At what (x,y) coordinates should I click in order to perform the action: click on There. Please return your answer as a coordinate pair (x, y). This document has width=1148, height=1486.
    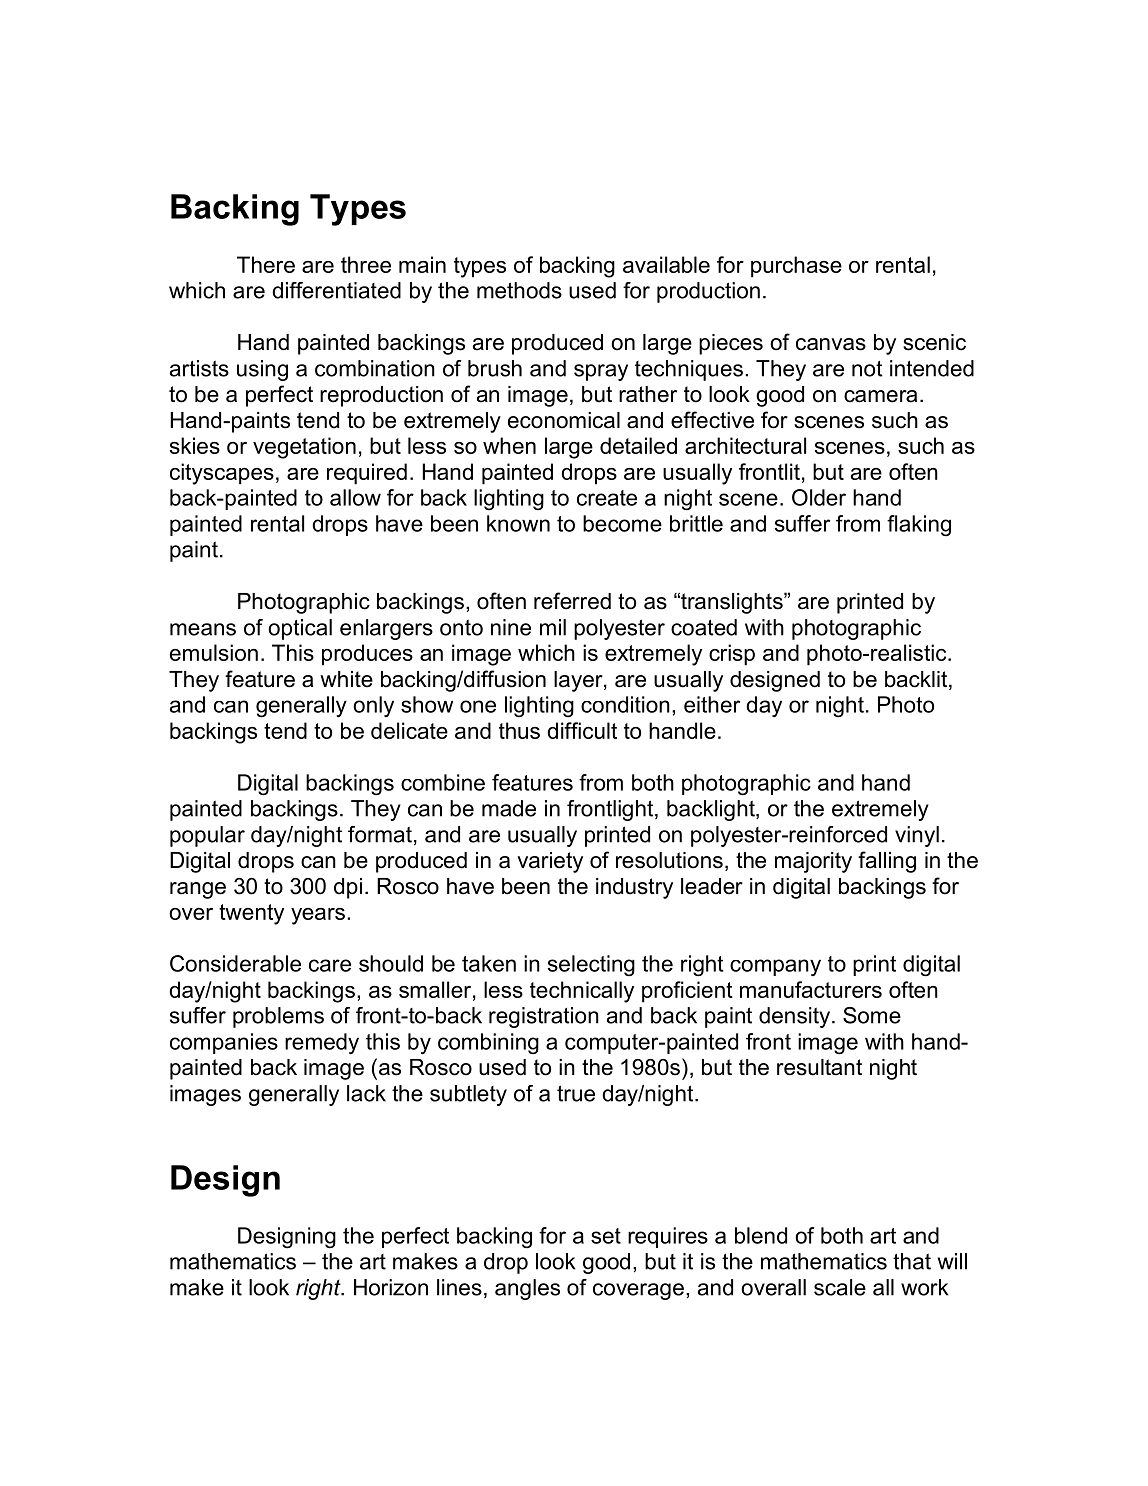
    Looking at the image, I should click on (266, 264).
